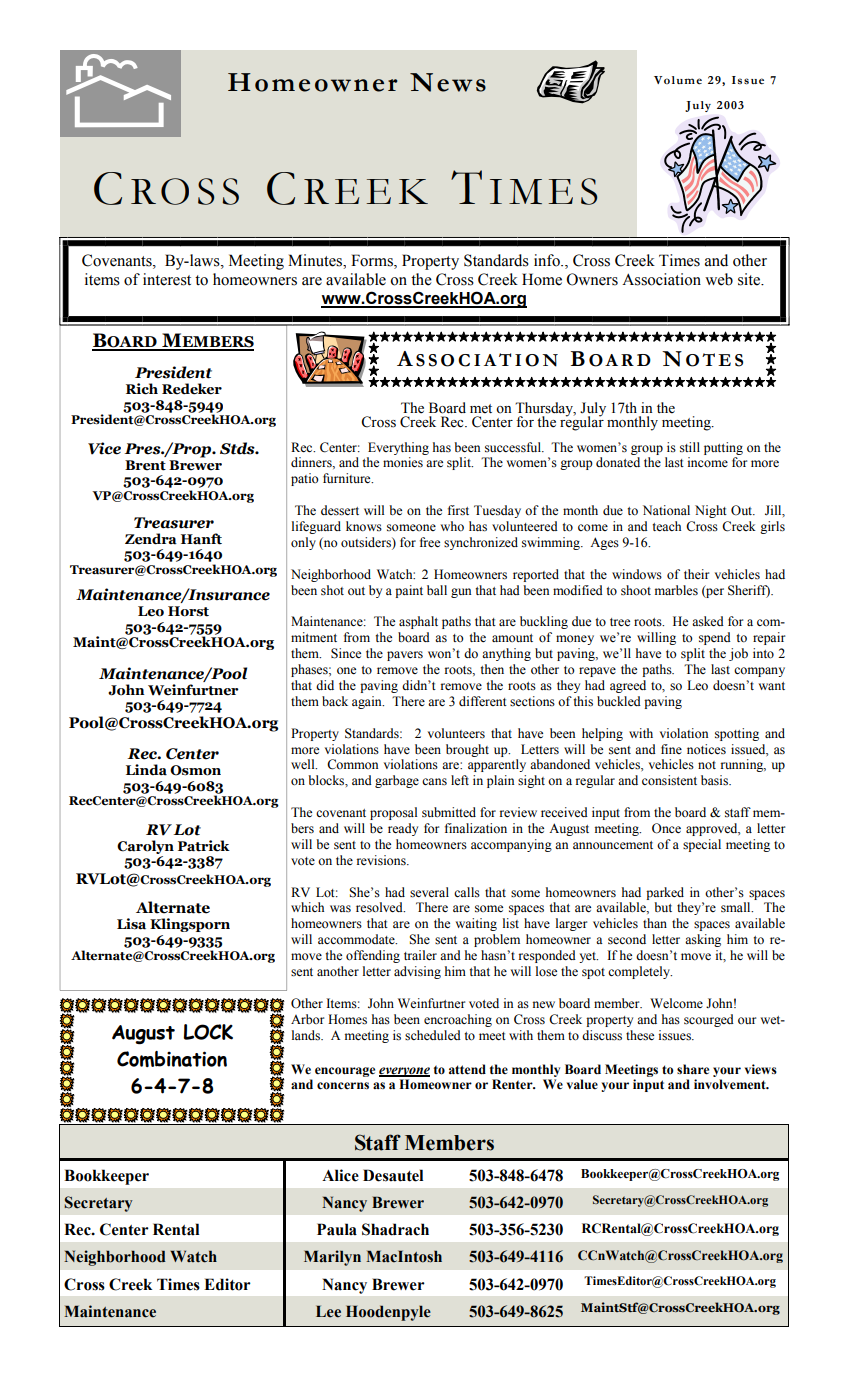 The image size is (849, 1400). Describe the element at coordinates (328, 1311) in the screenshot. I see `Lee` at that location.
